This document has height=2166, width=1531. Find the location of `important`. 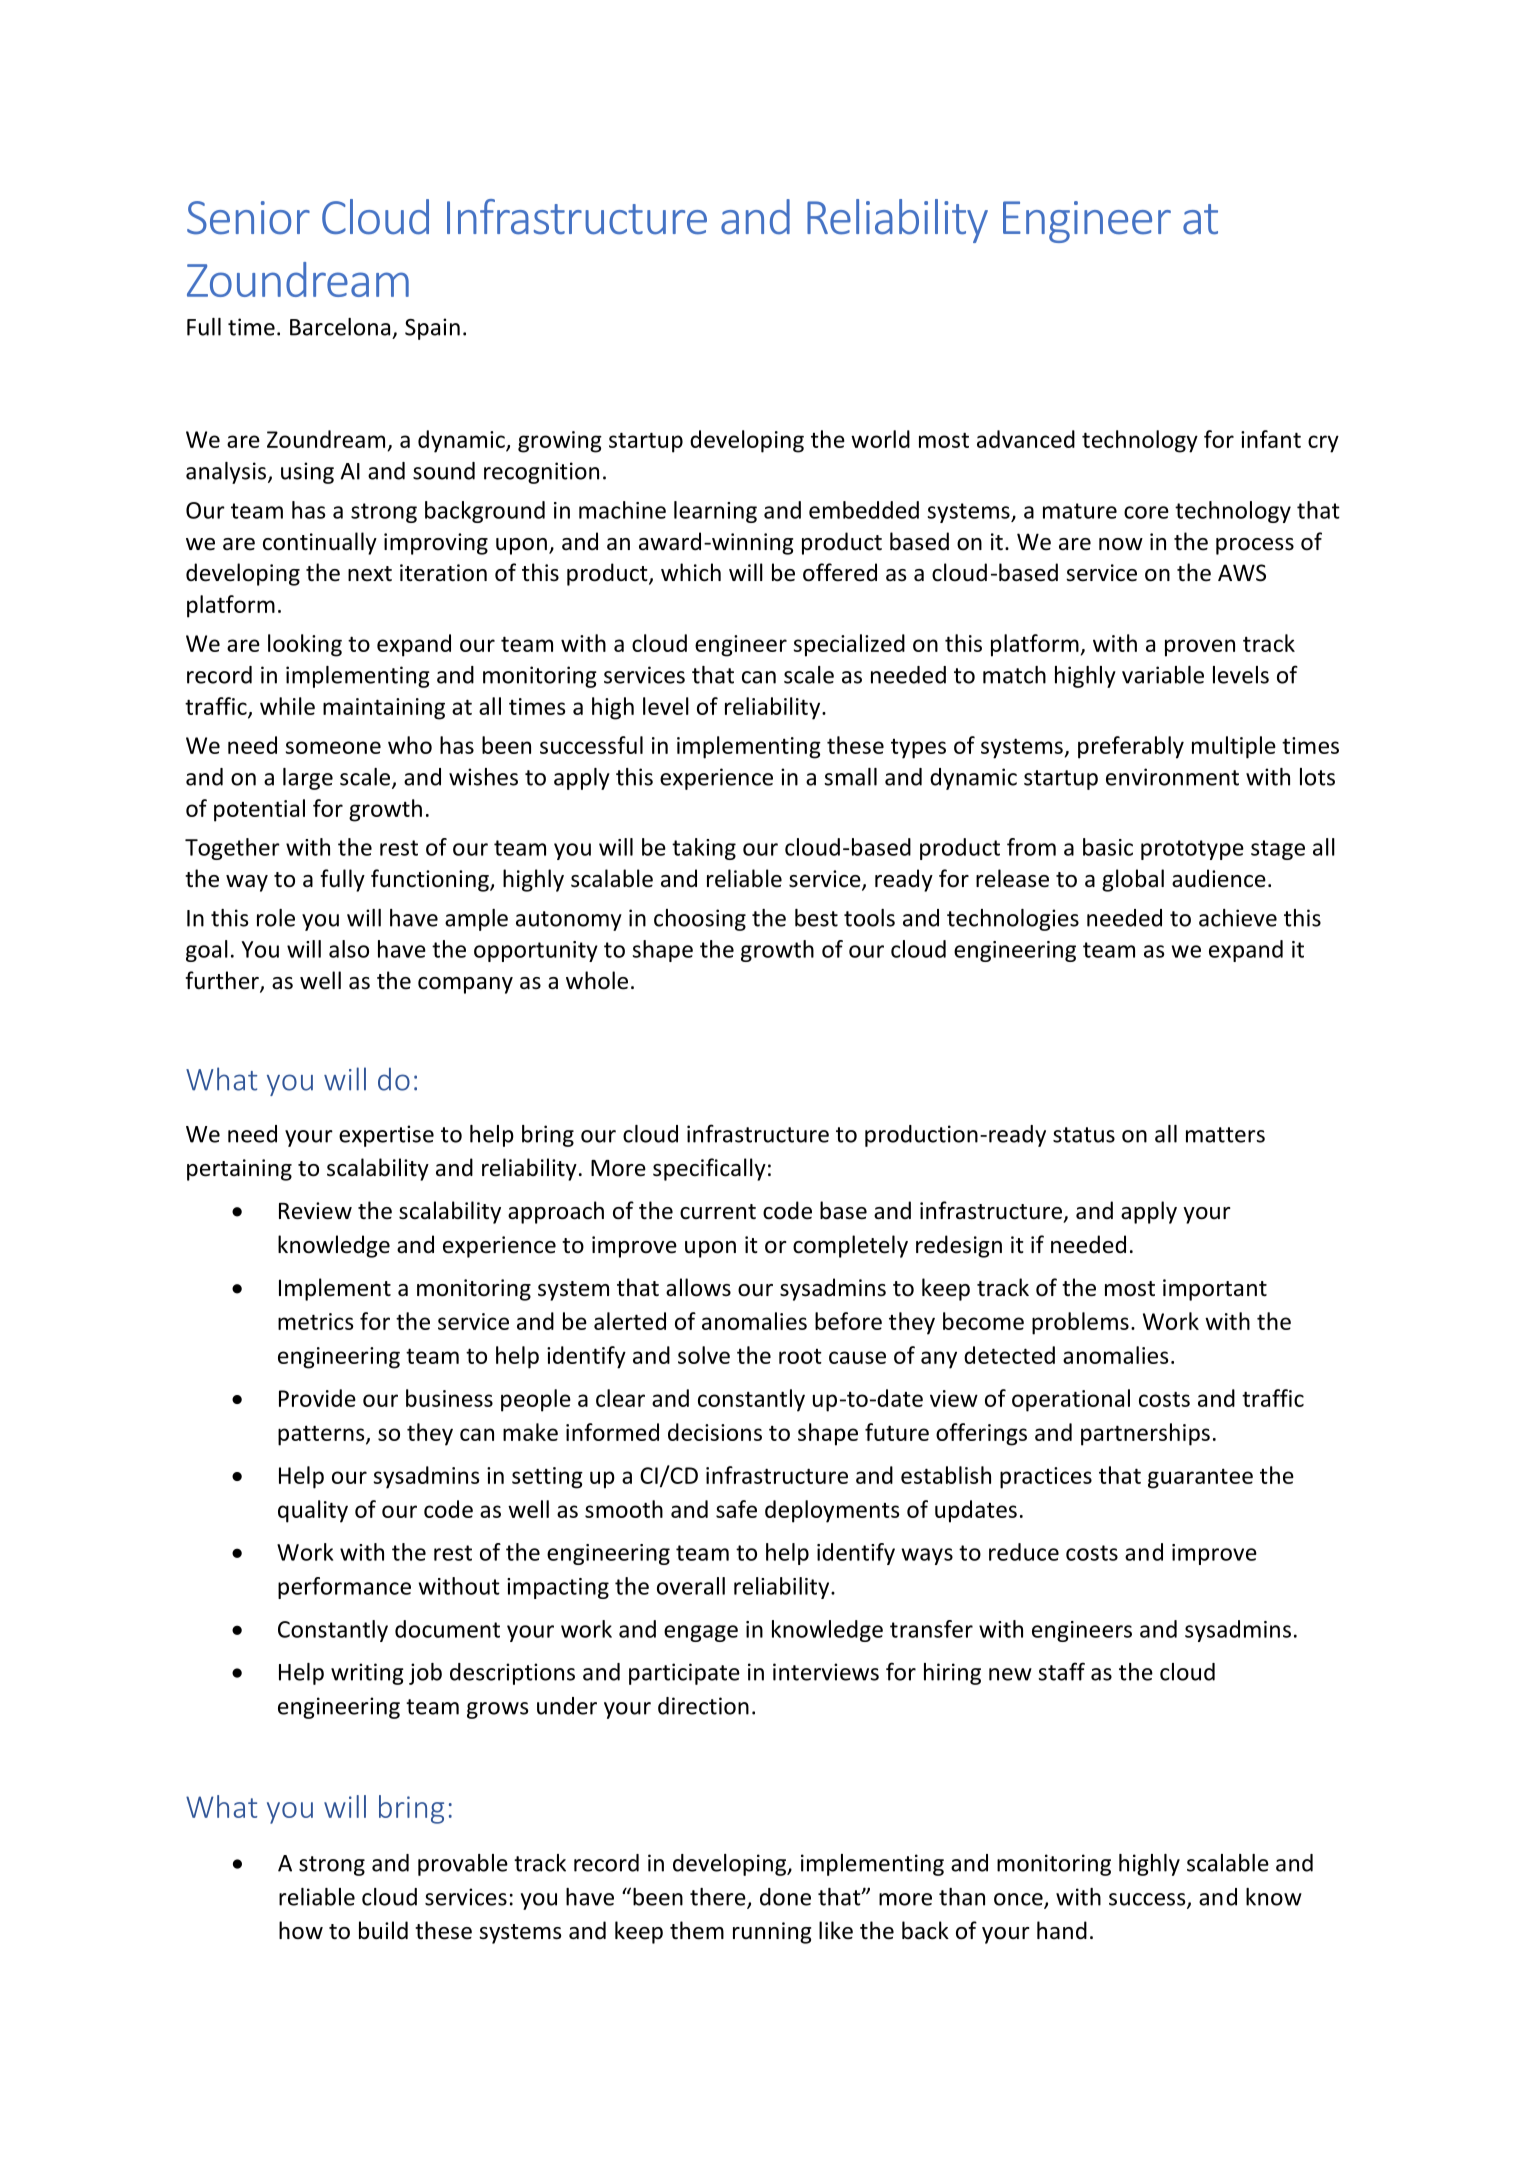

important is located at coordinates (1215, 1290).
